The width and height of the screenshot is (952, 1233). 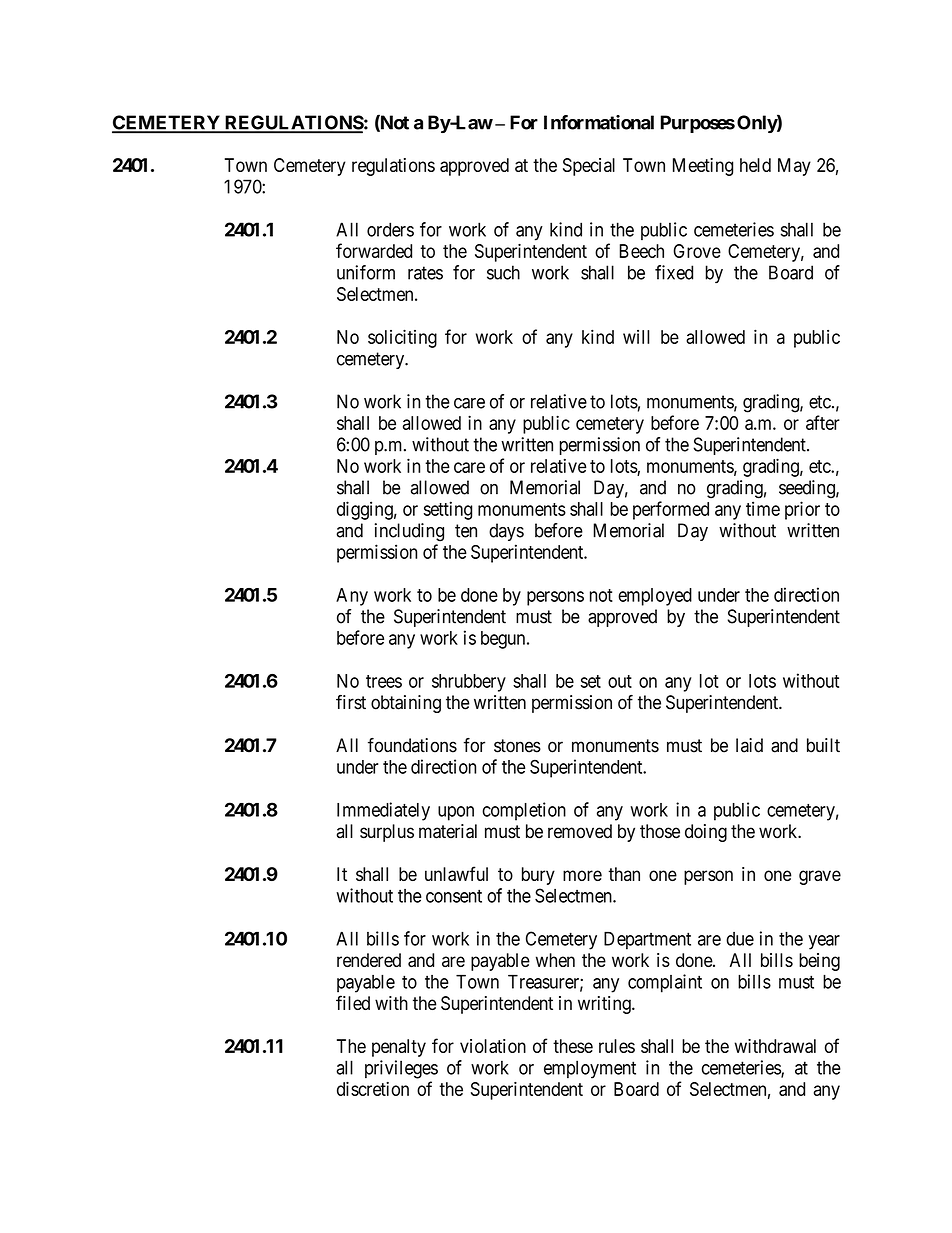 What do you see at coordinates (409, 532) in the screenshot?
I see `including` at bounding box center [409, 532].
